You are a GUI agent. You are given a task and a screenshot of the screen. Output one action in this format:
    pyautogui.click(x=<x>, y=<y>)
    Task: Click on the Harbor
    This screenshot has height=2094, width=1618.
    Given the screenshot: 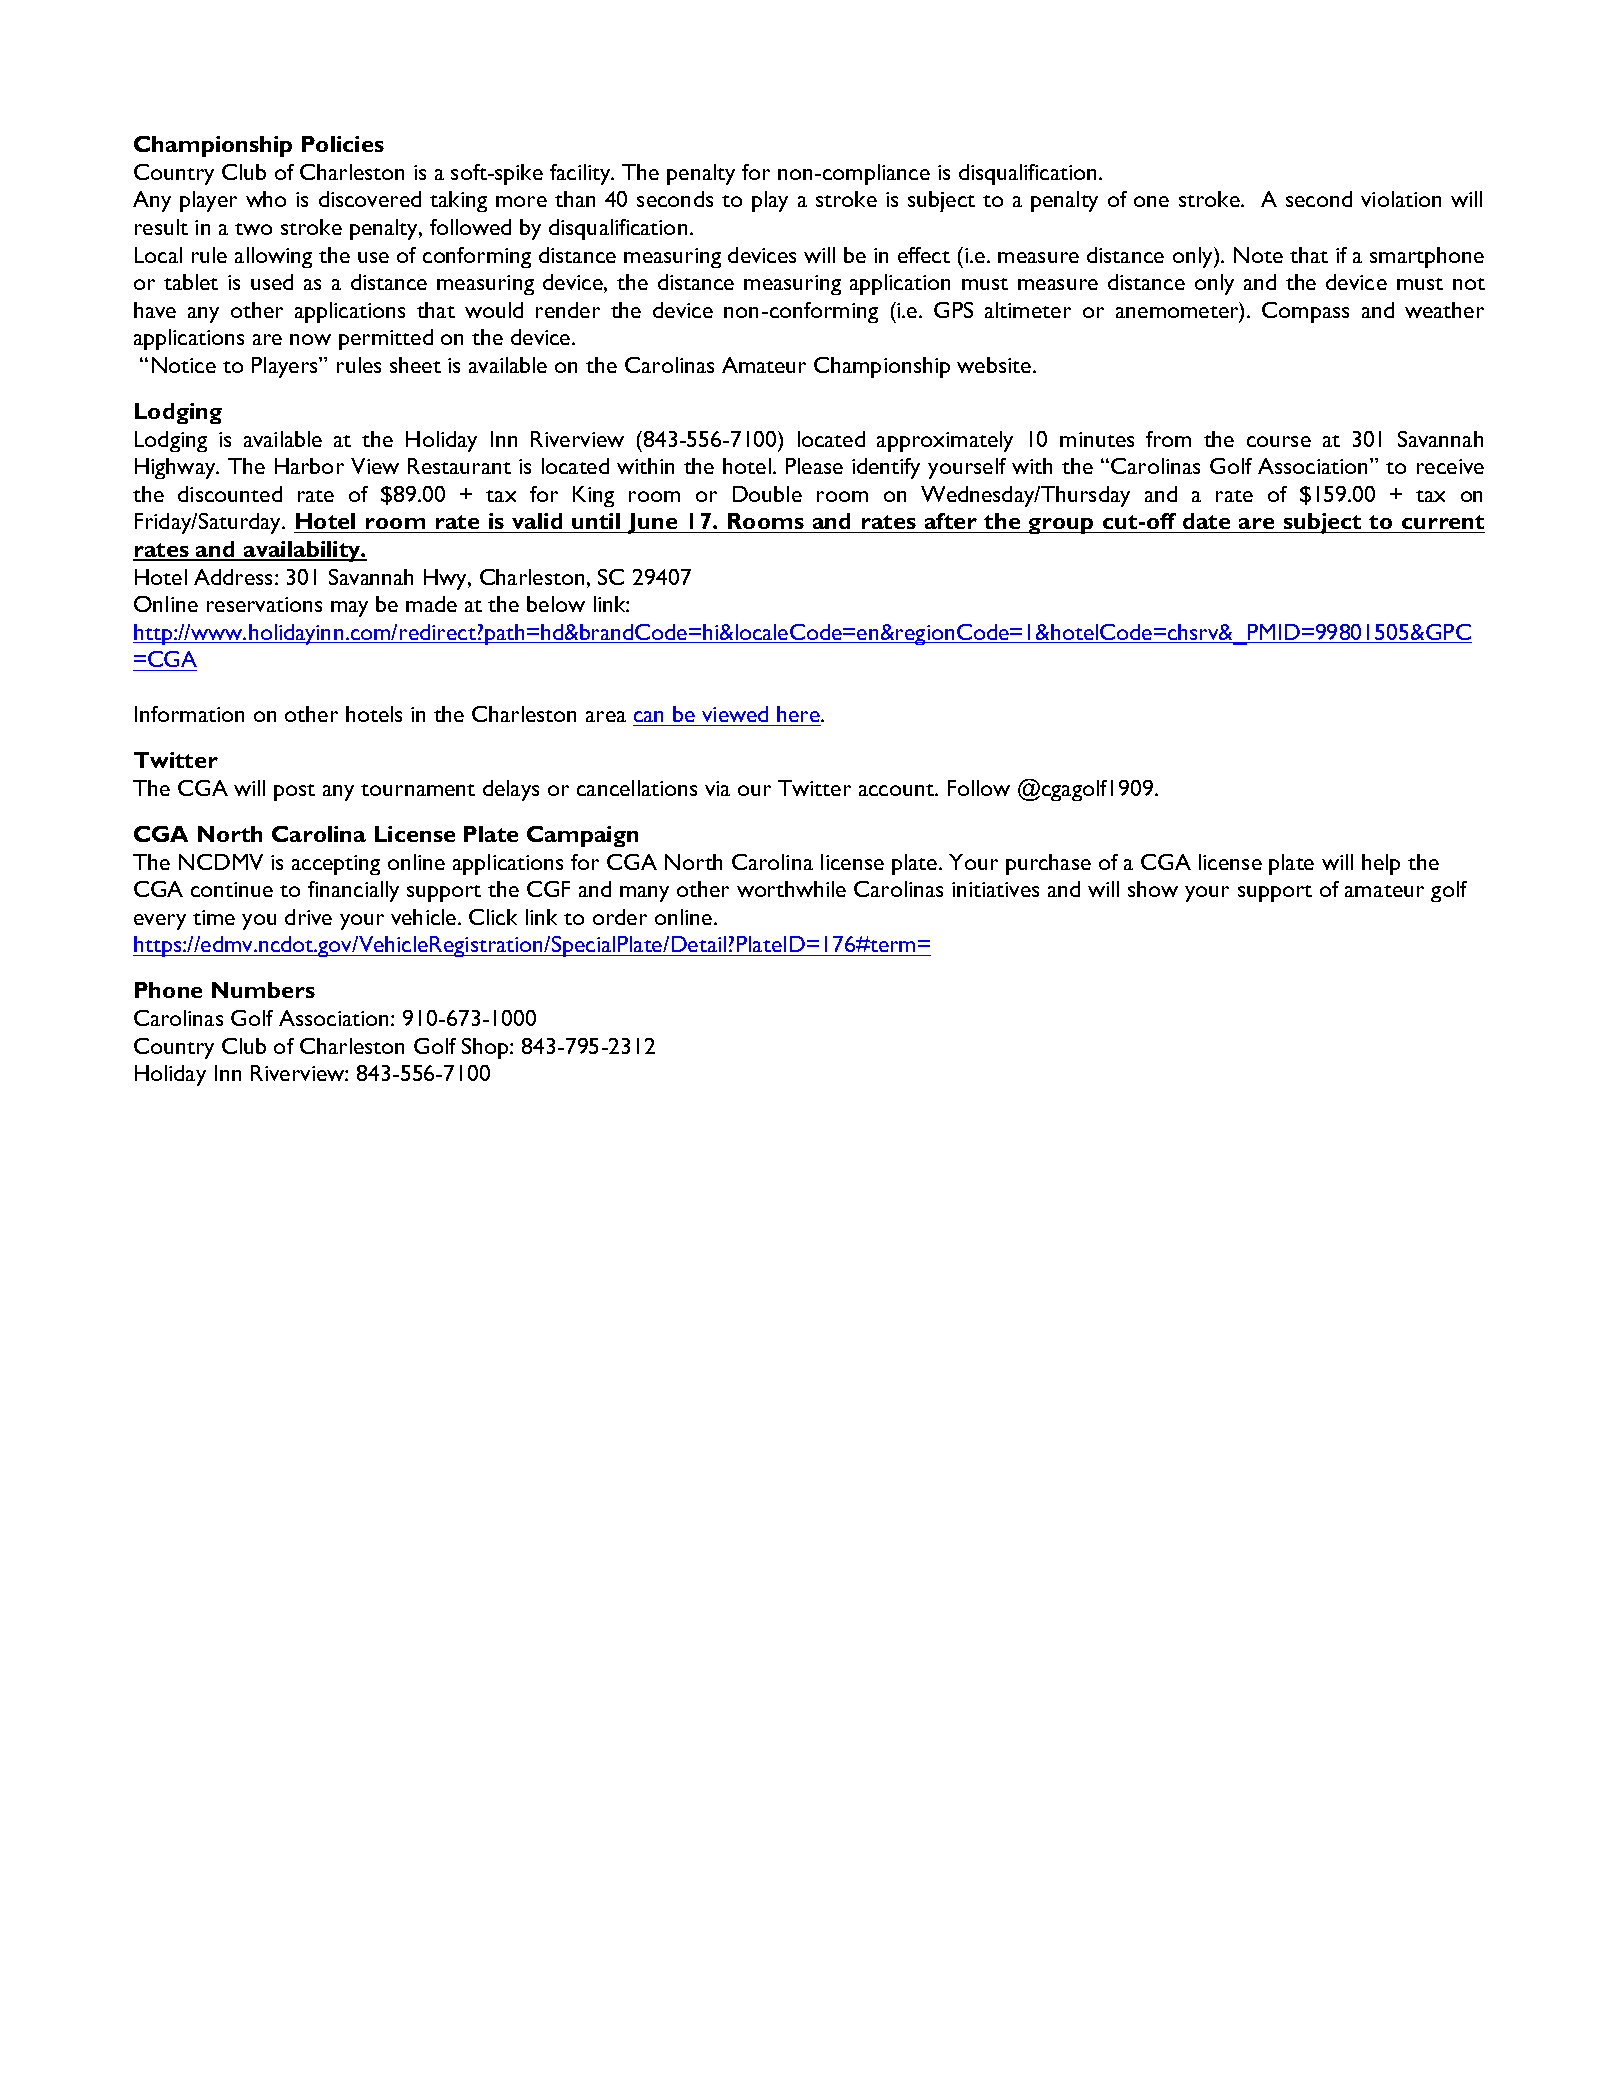 What is the action you would take?
    pyautogui.click(x=309, y=466)
